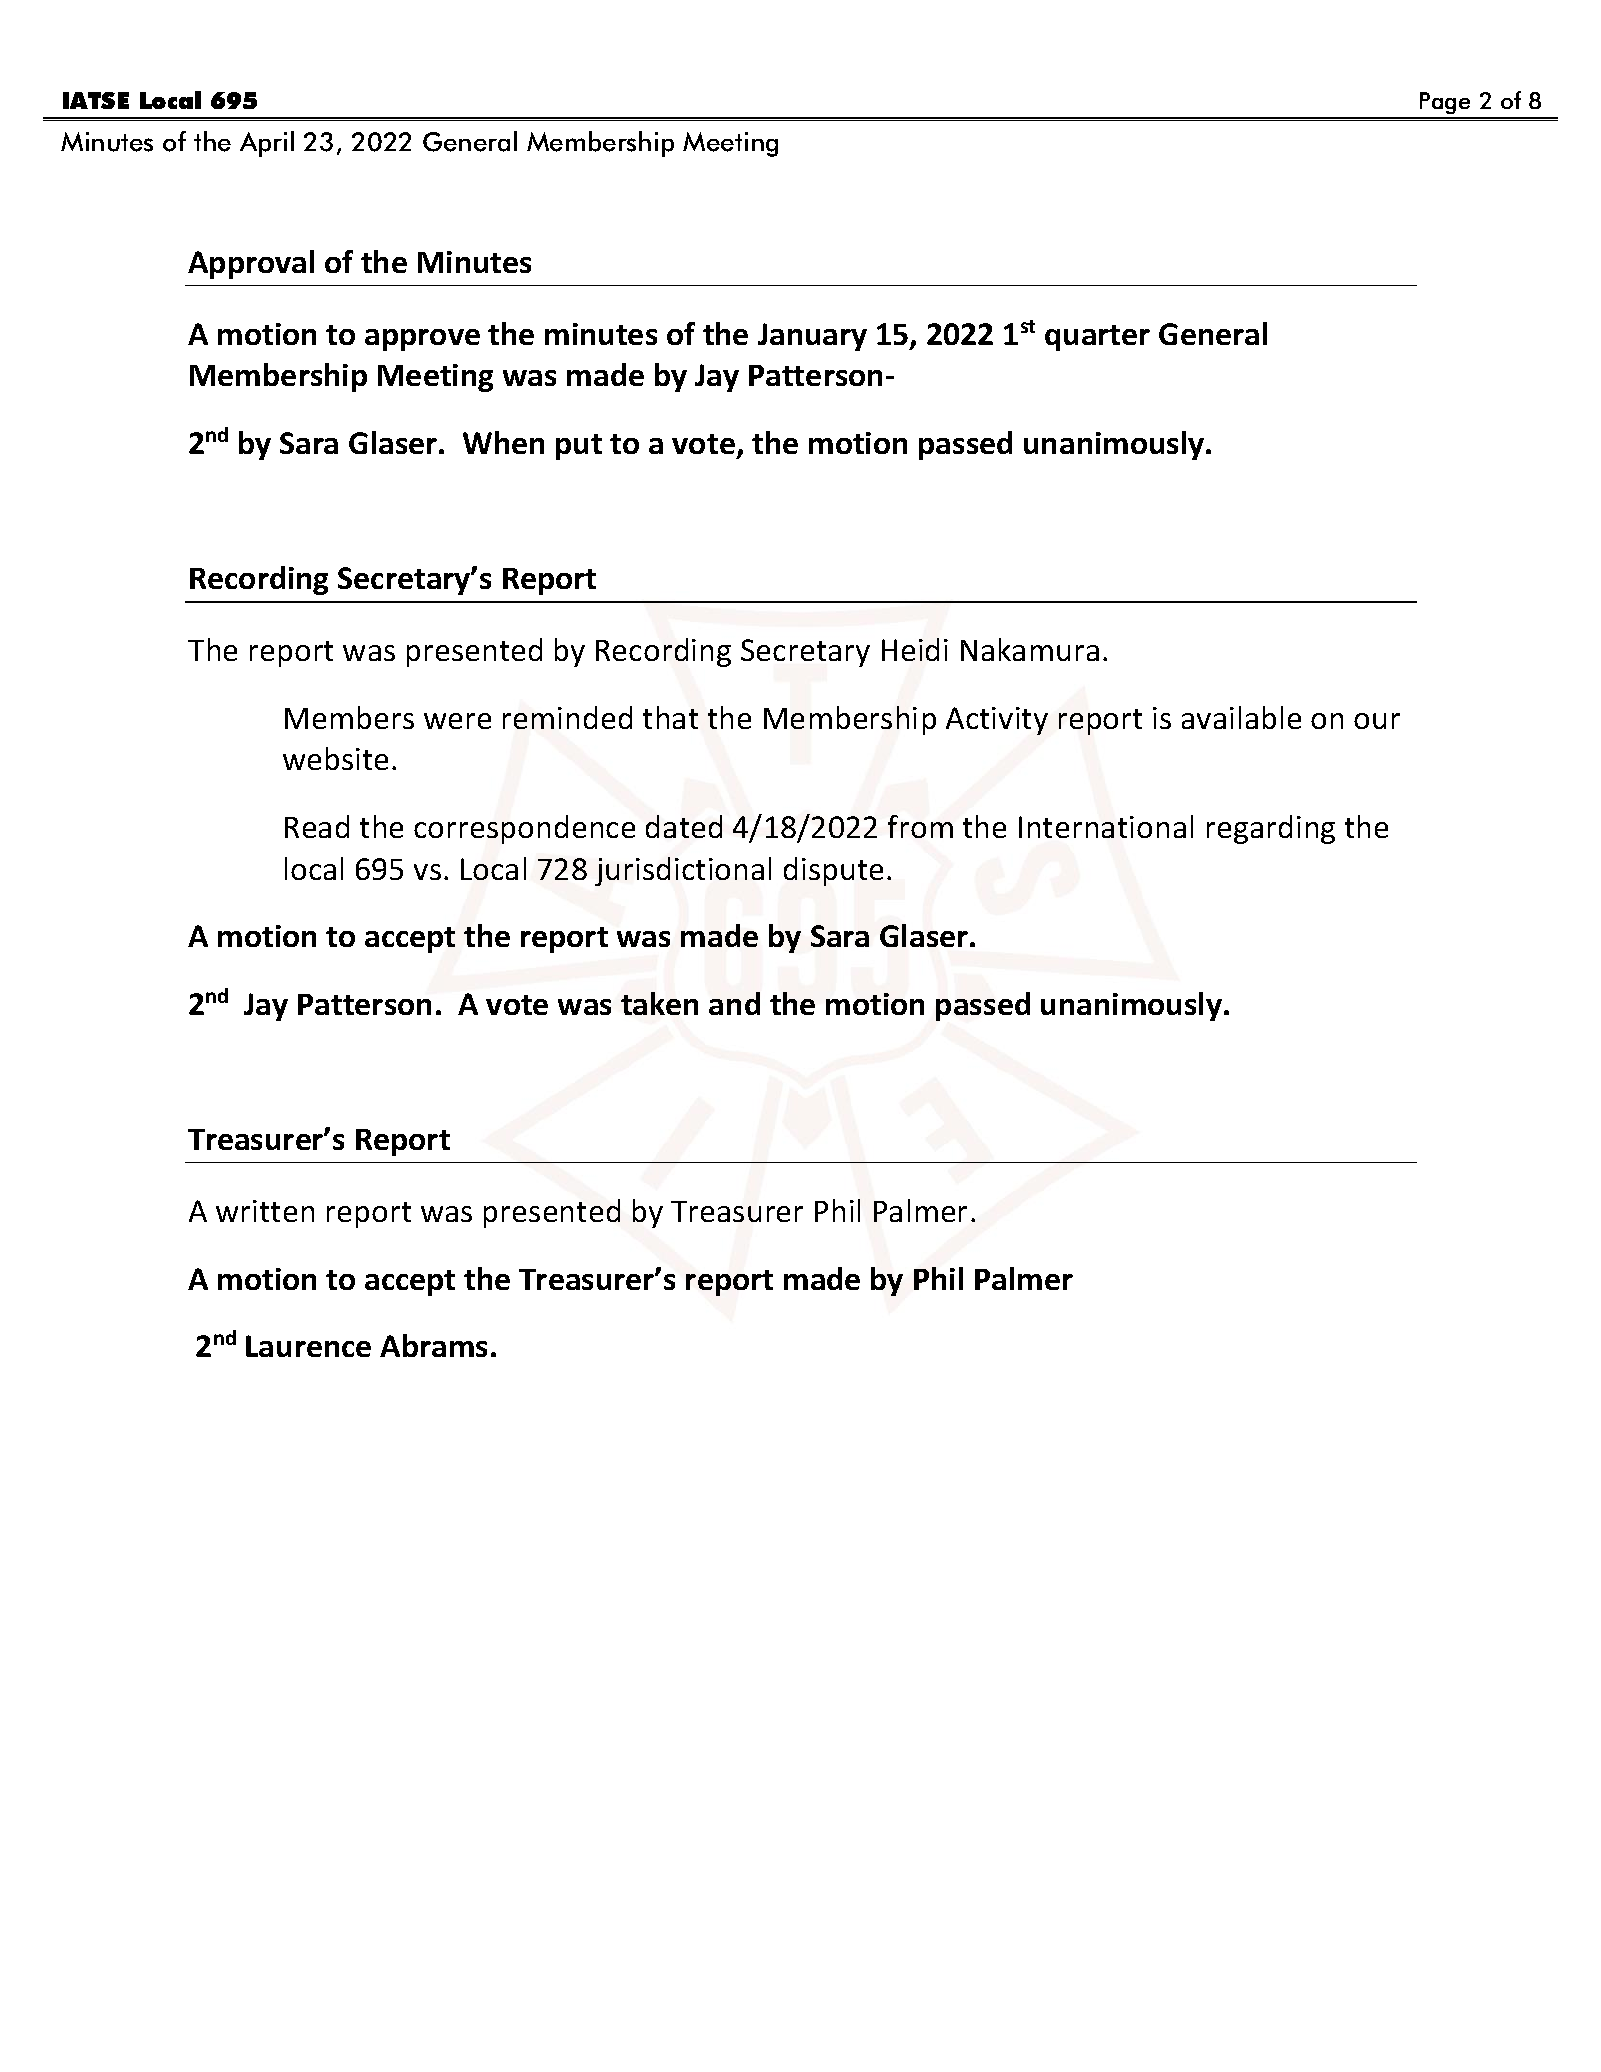 The image size is (1601, 2072). Describe the element at coordinates (267, 144) in the screenshot. I see `April` at that location.
